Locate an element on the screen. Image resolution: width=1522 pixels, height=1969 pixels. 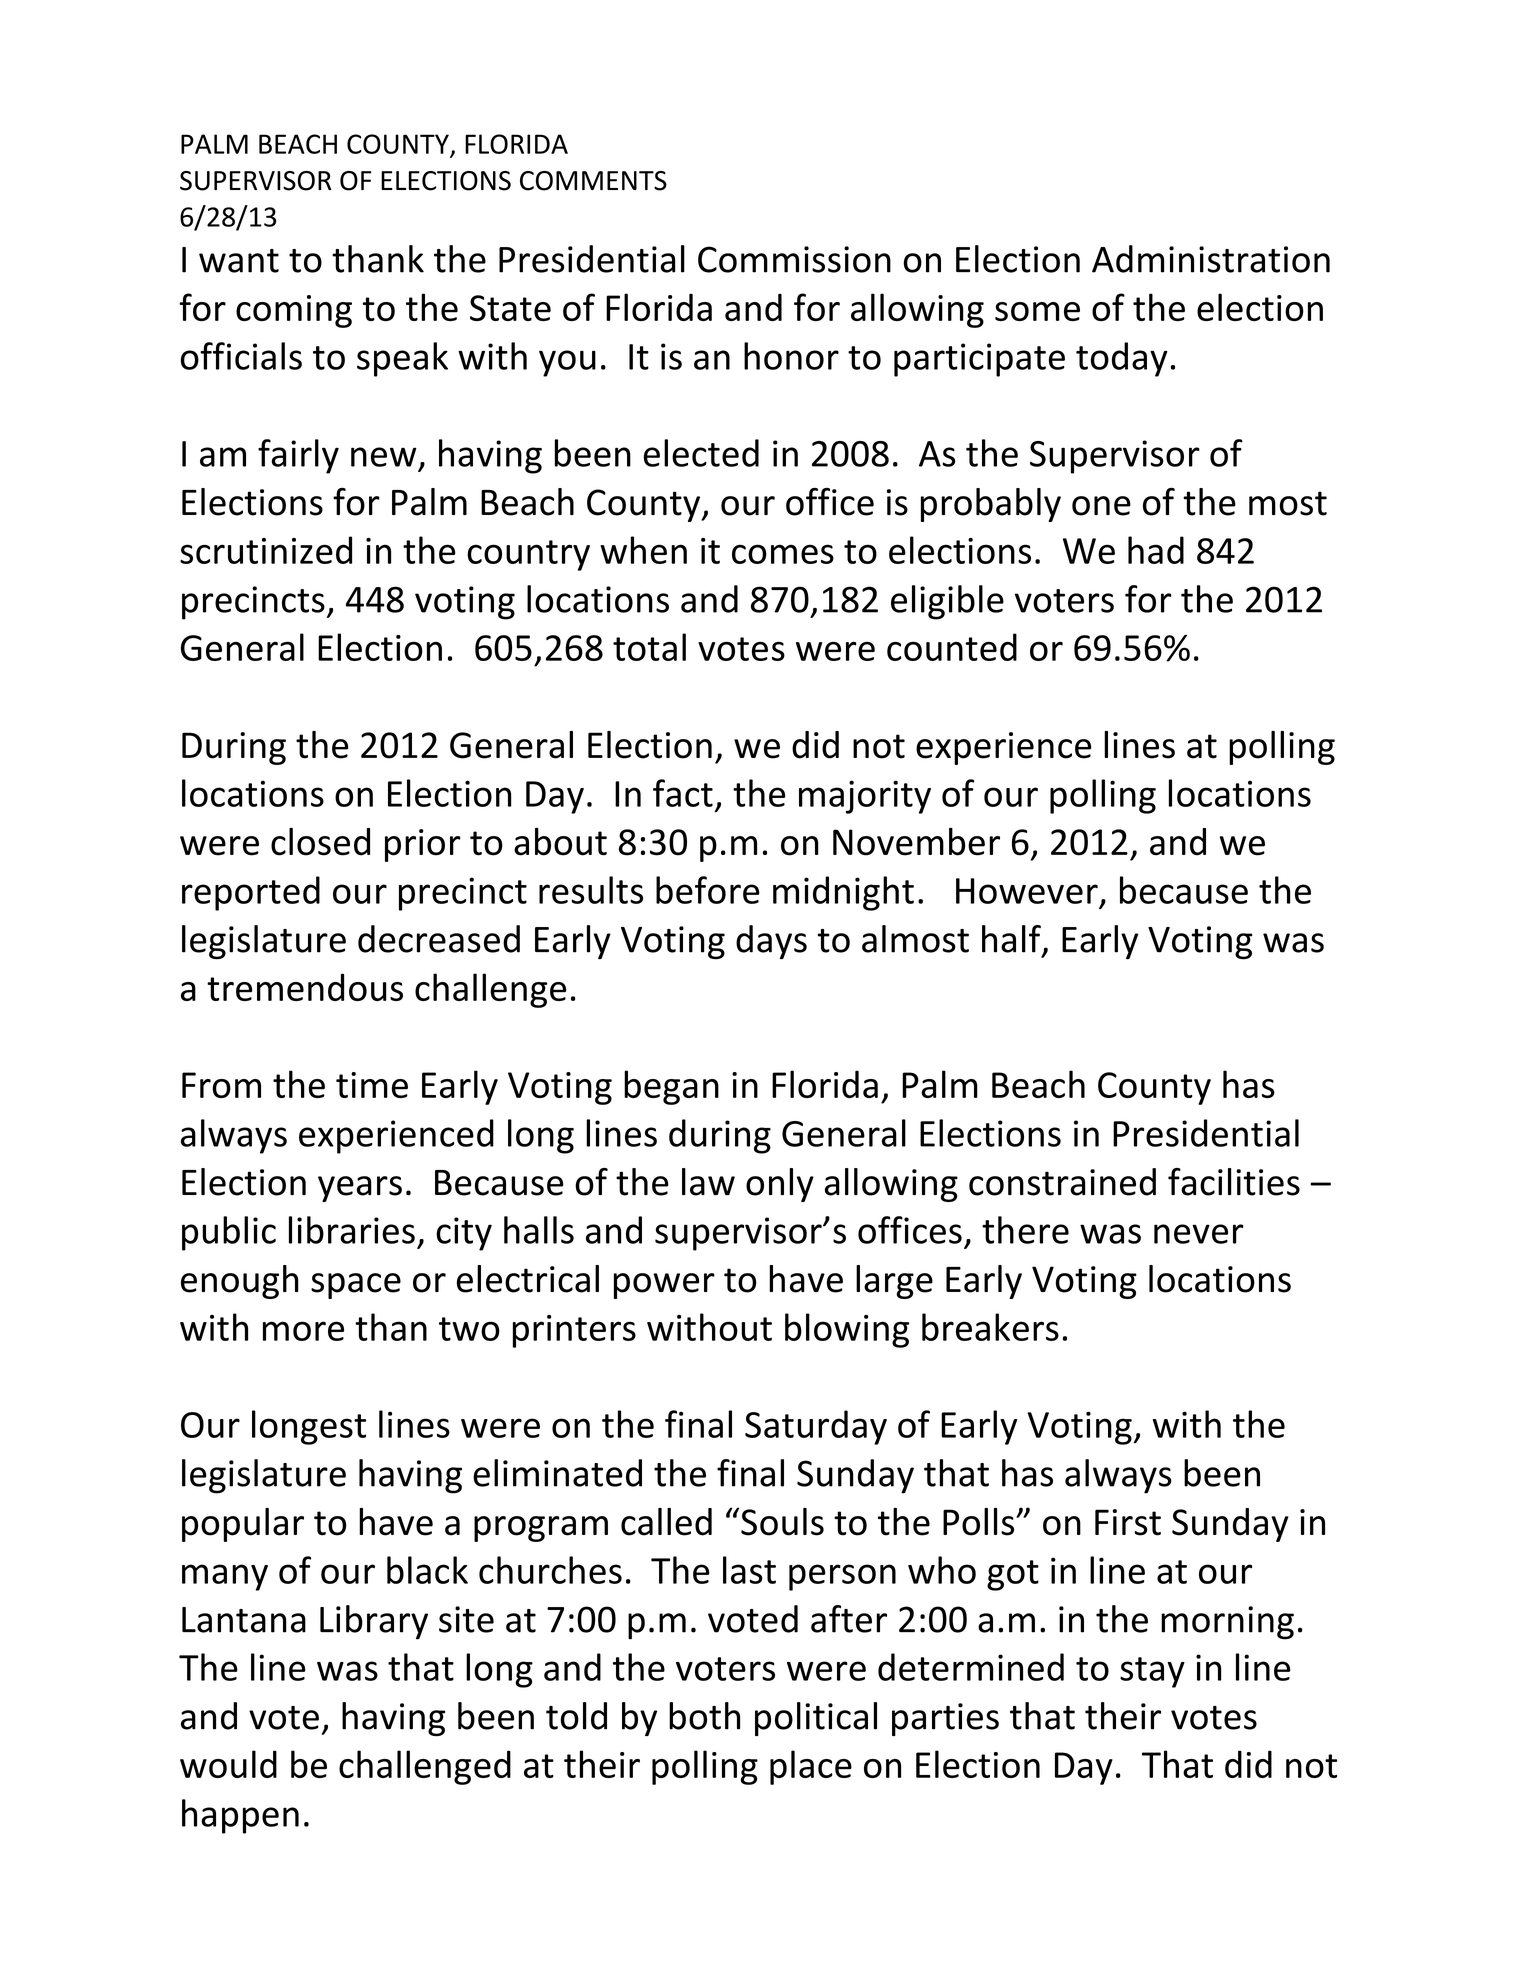
would is located at coordinates (228, 1764).
